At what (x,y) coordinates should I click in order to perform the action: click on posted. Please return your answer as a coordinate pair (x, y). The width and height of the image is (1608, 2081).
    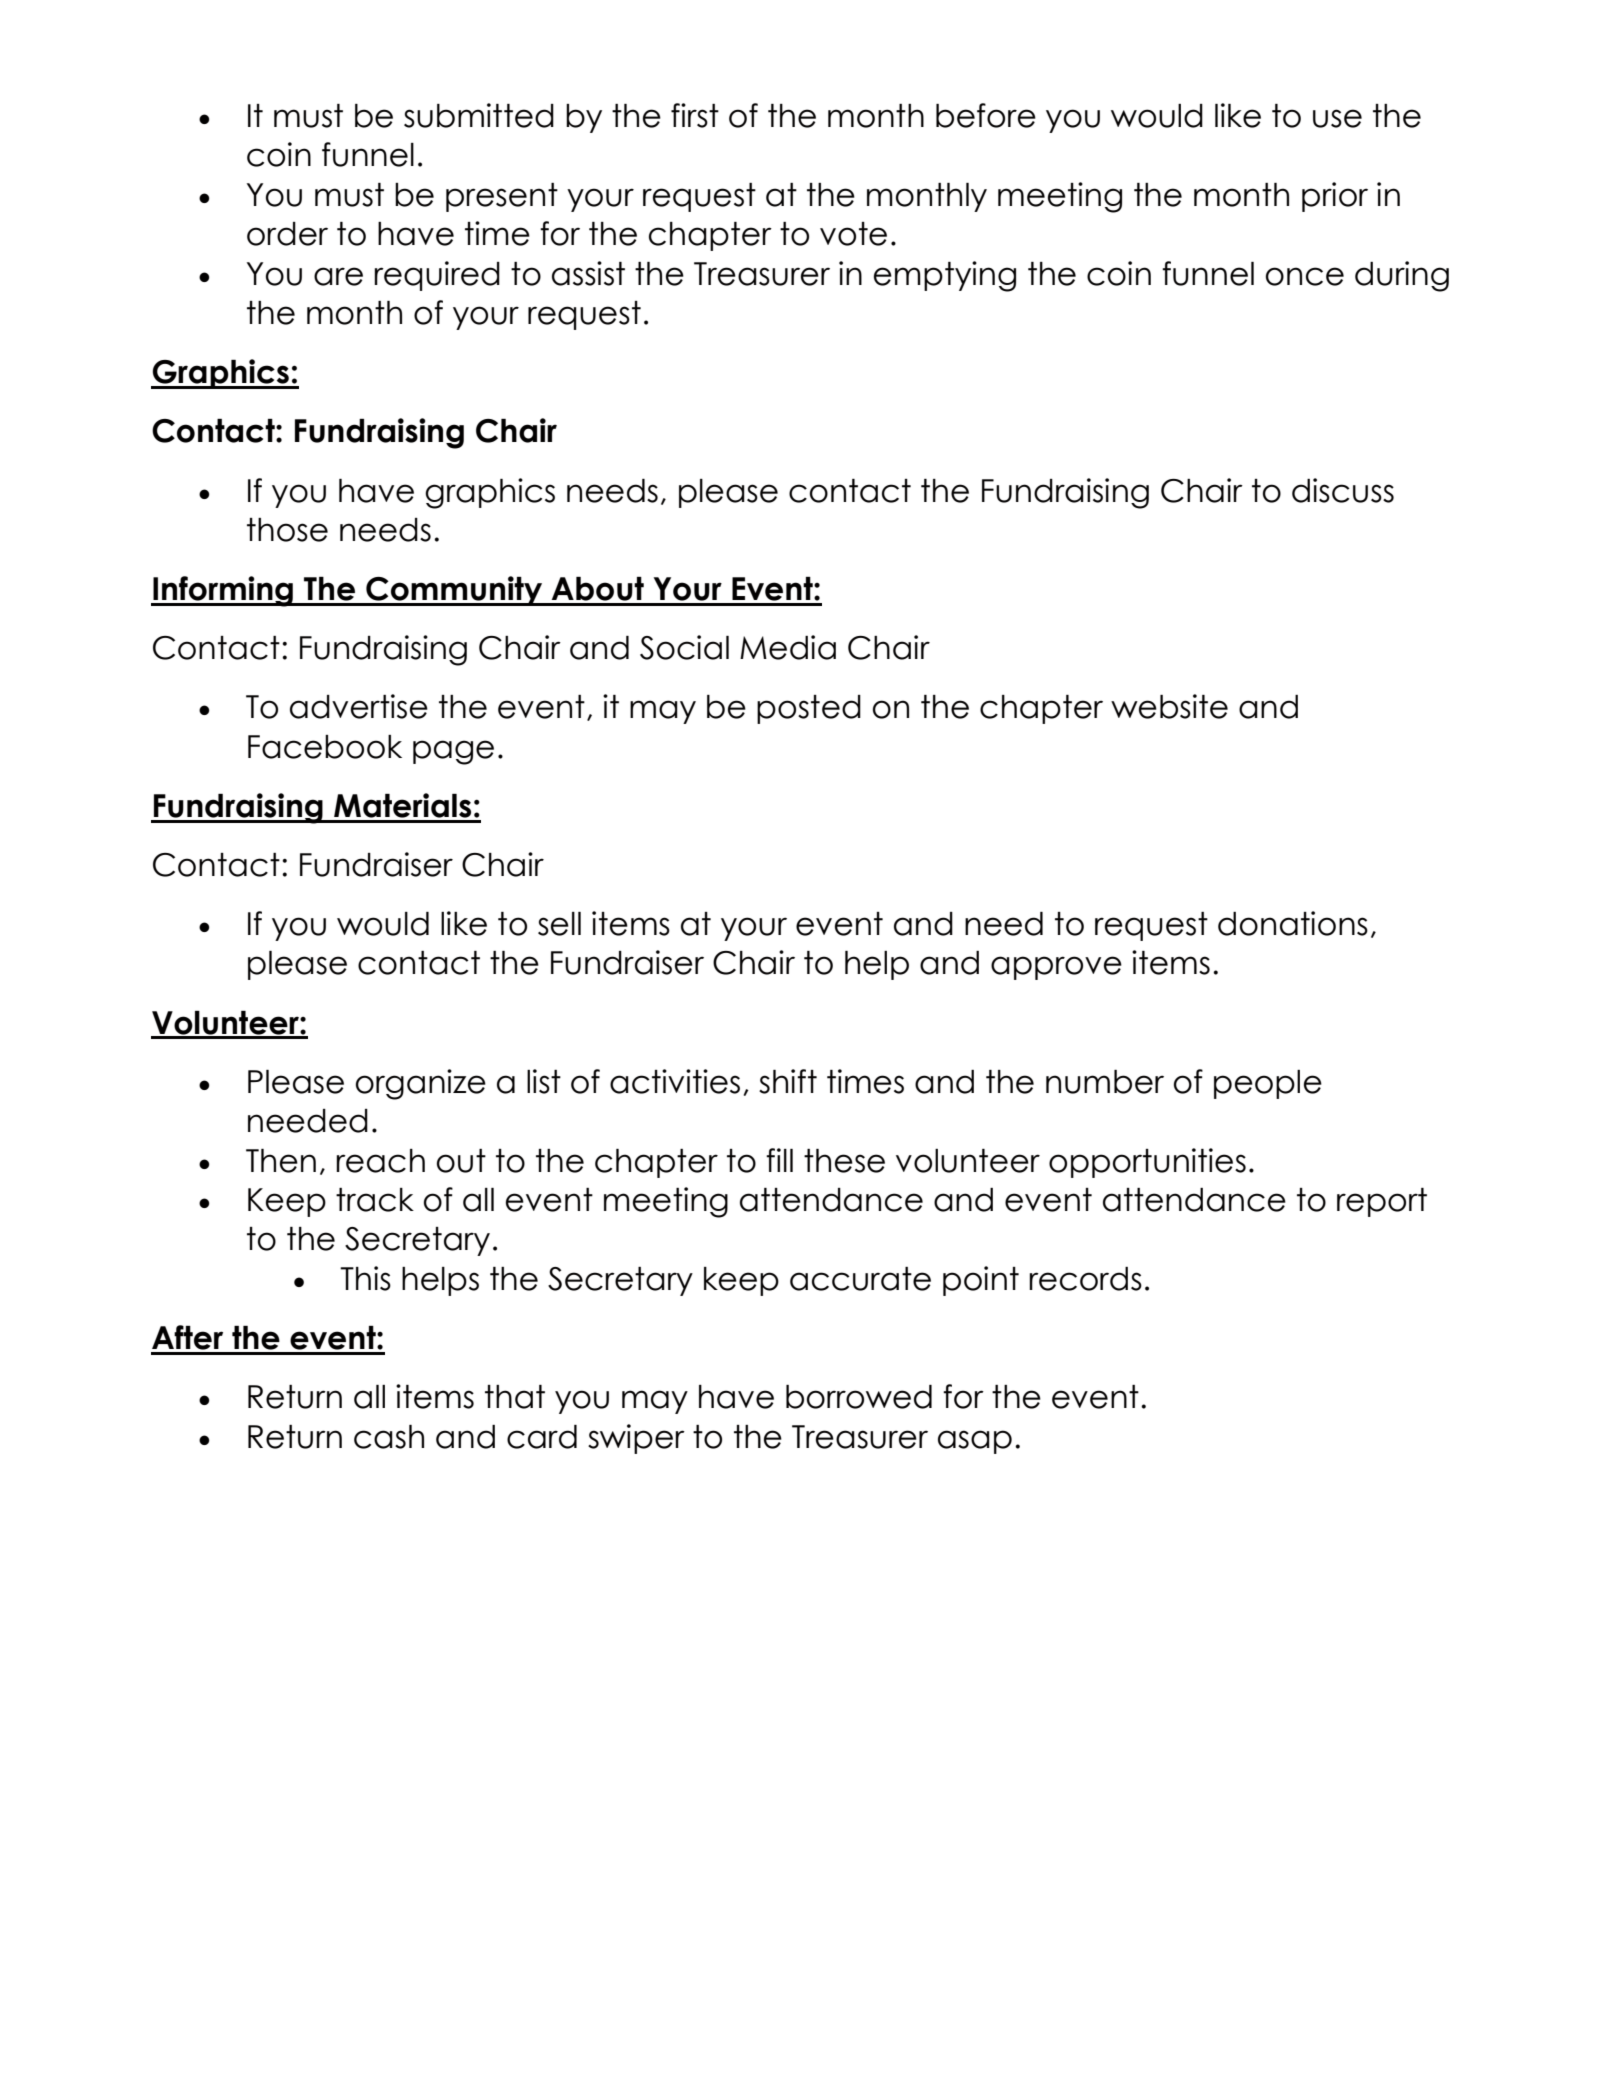
    Looking at the image, I should click on (809, 709).
